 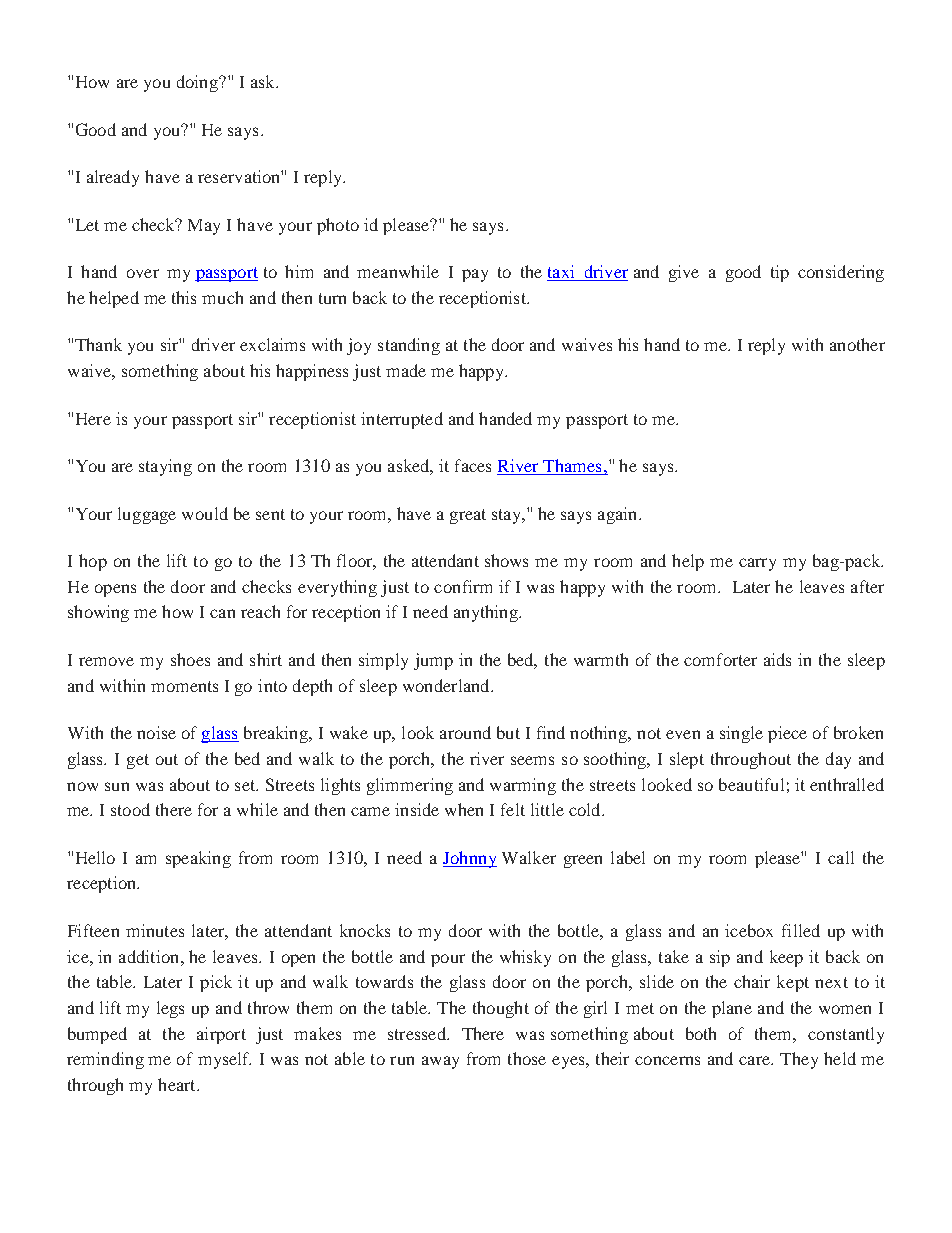 What do you see at coordinates (409, 346) in the document?
I see `standing` at bounding box center [409, 346].
